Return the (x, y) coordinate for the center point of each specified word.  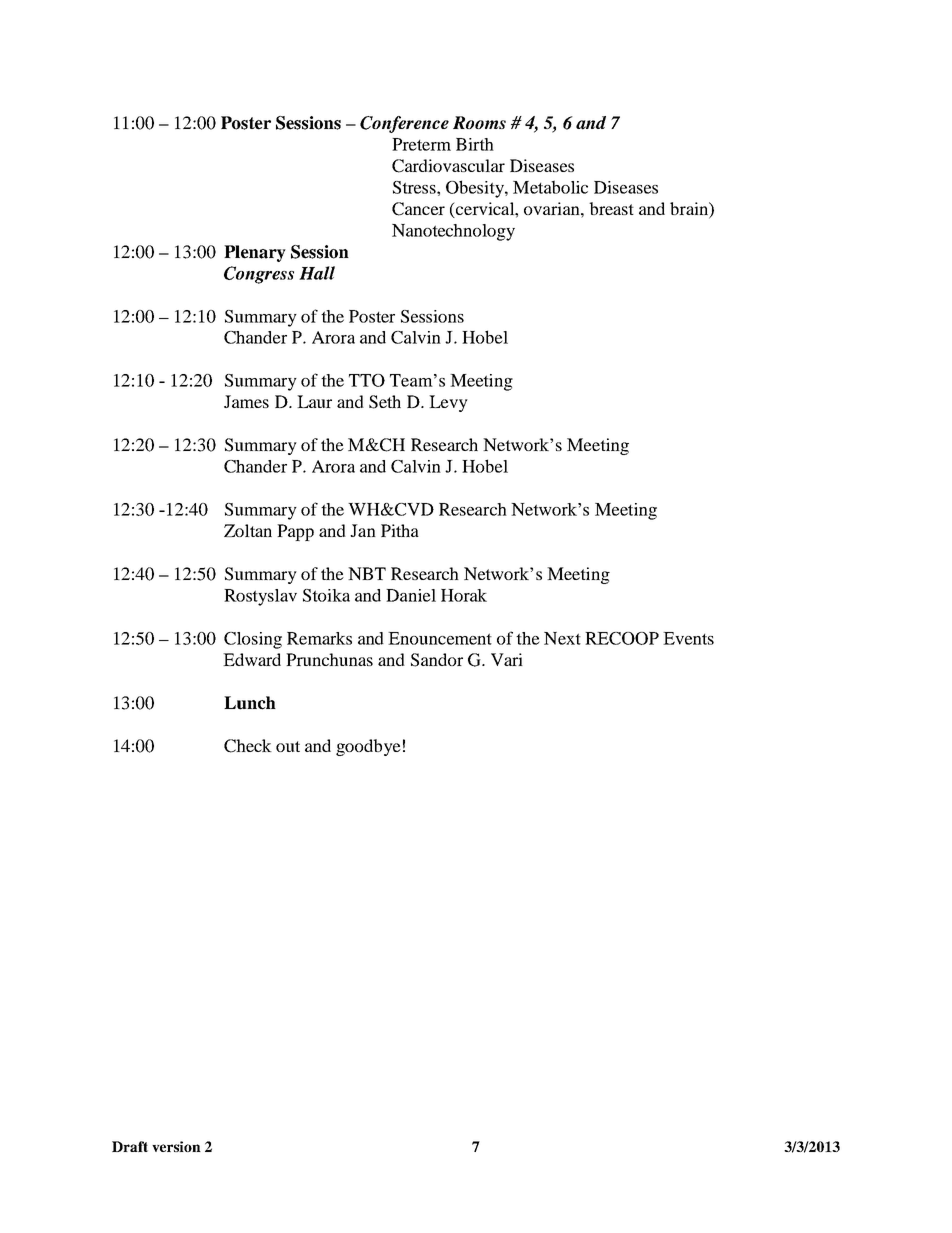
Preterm (421, 144)
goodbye (368, 747)
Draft (130, 1146)
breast (611, 208)
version (176, 1146)
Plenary (255, 253)
